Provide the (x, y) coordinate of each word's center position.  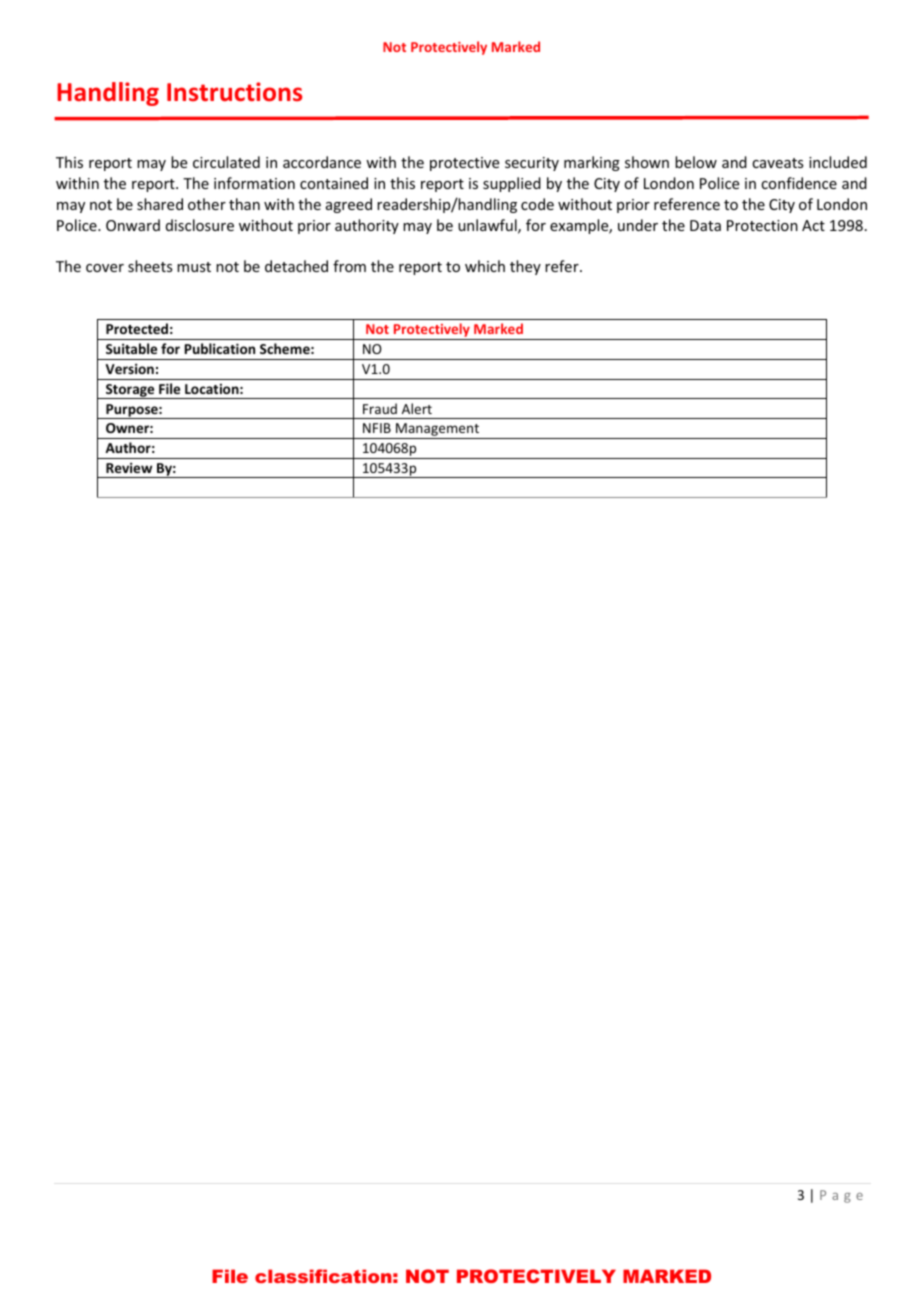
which (485, 266)
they (525, 267)
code (537, 204)
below (696, 162)
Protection (762, 225)
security (532, 164)
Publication (220, 348)
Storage (130, 391)
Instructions (234, 92)
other (207, 204)
